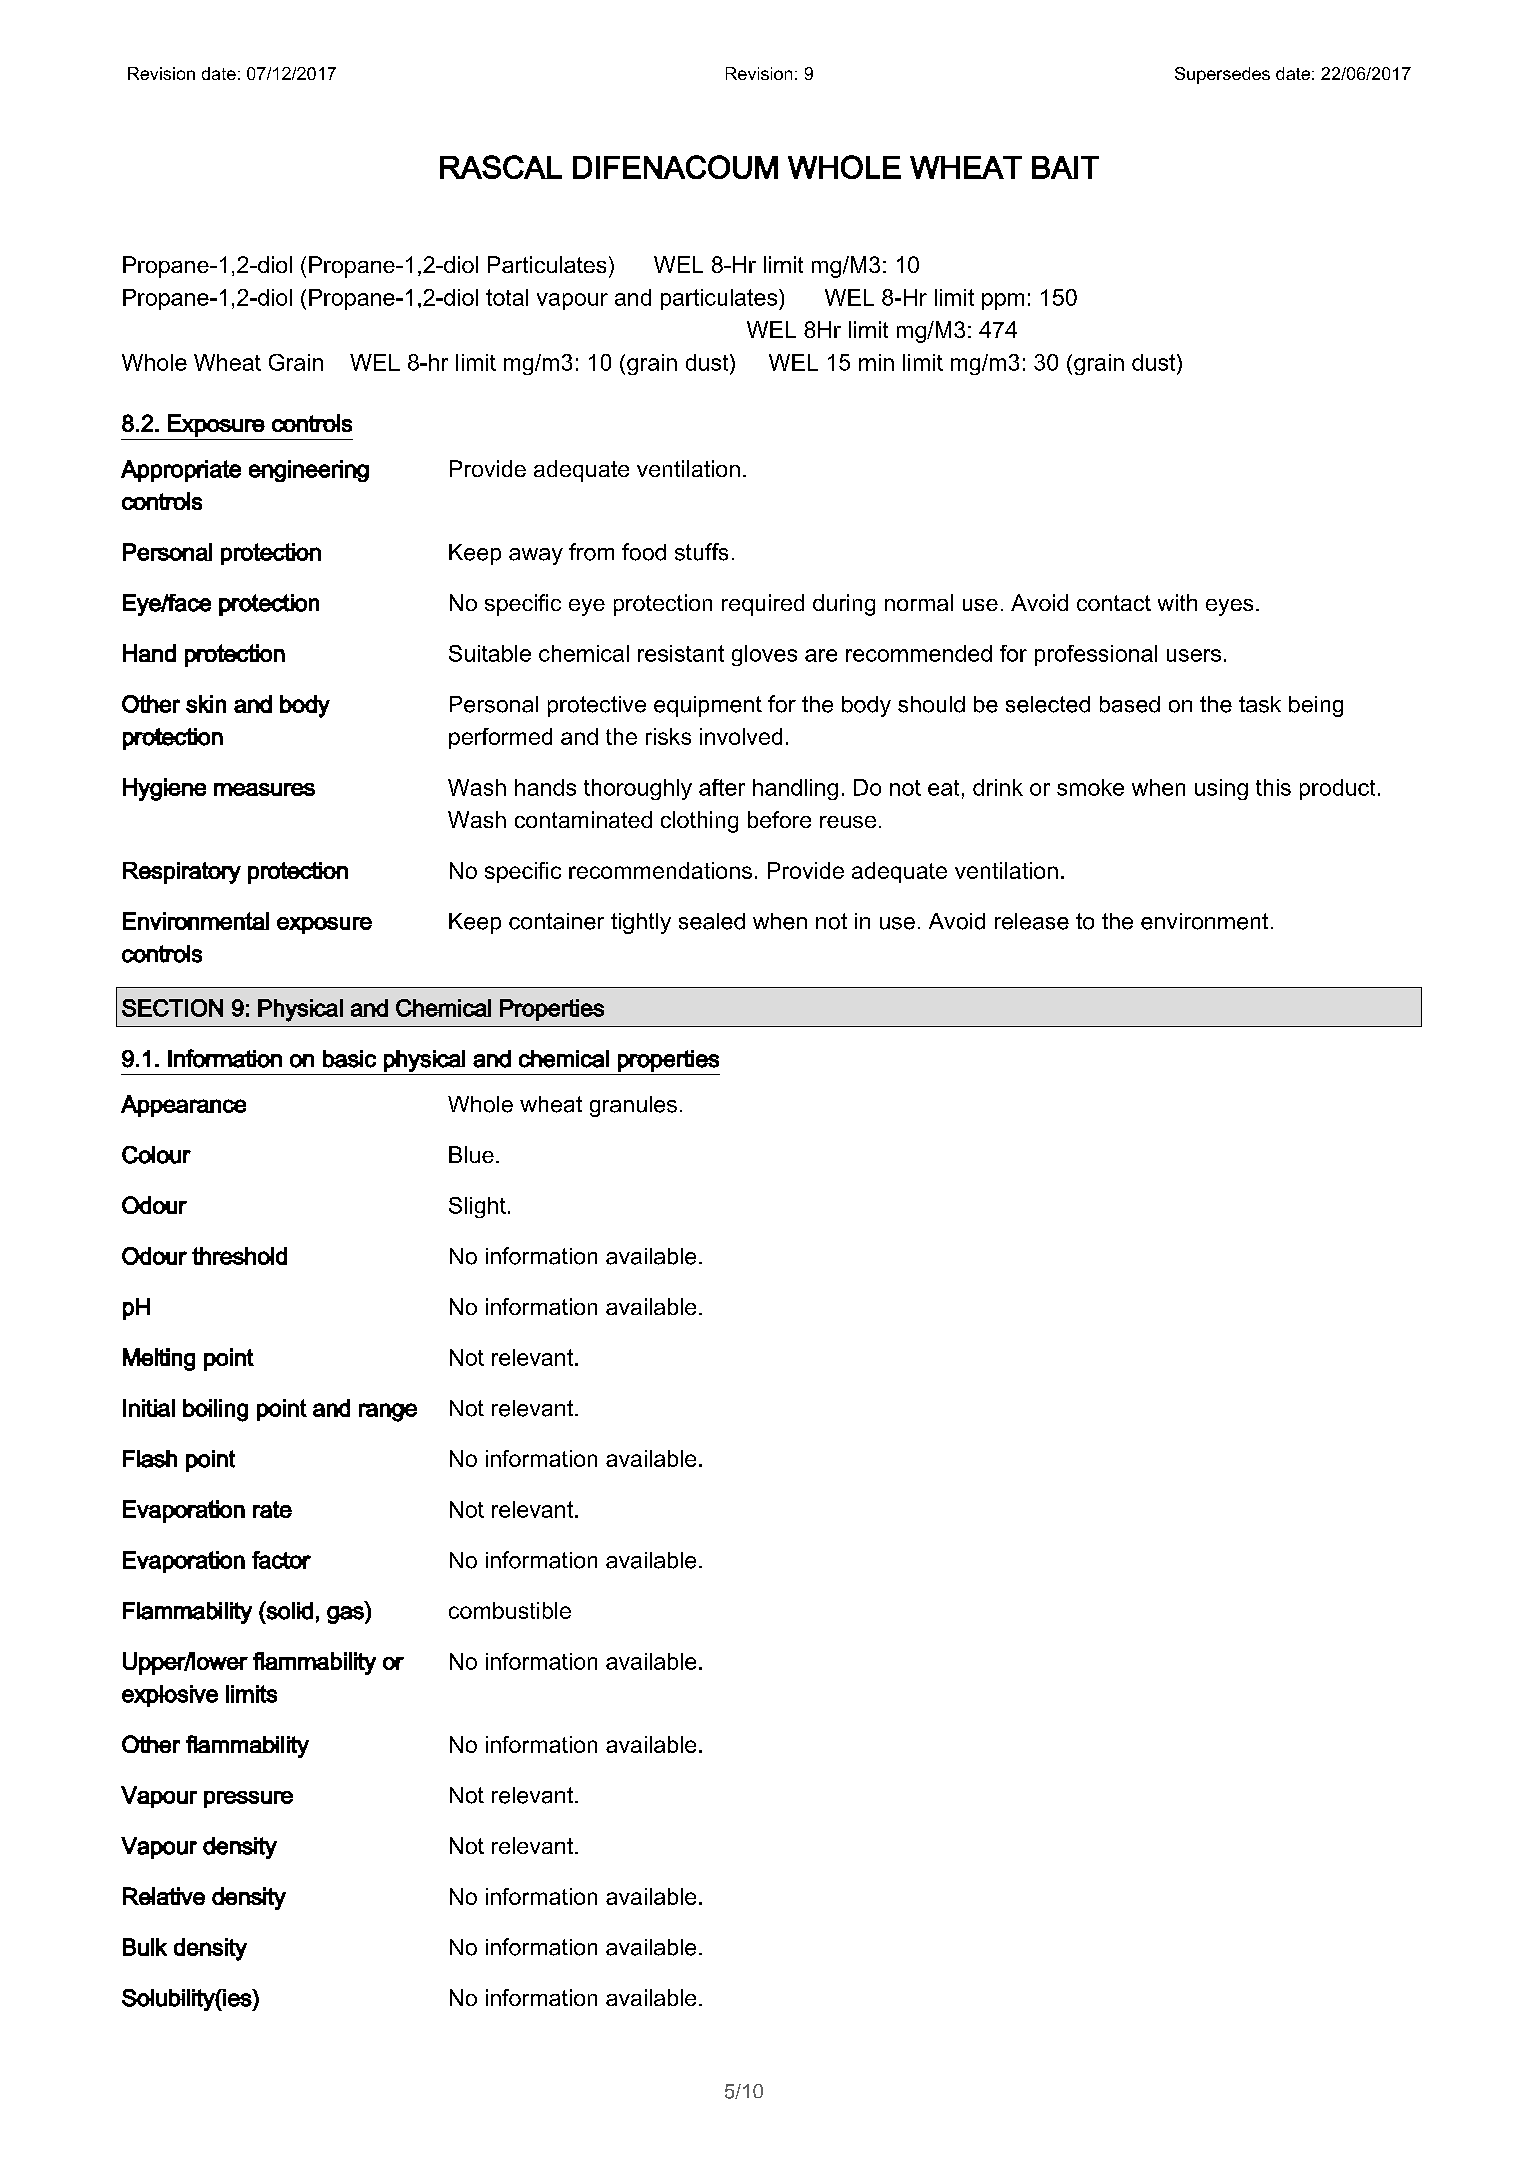  I want to click on combustible, so click(510, 1610).
